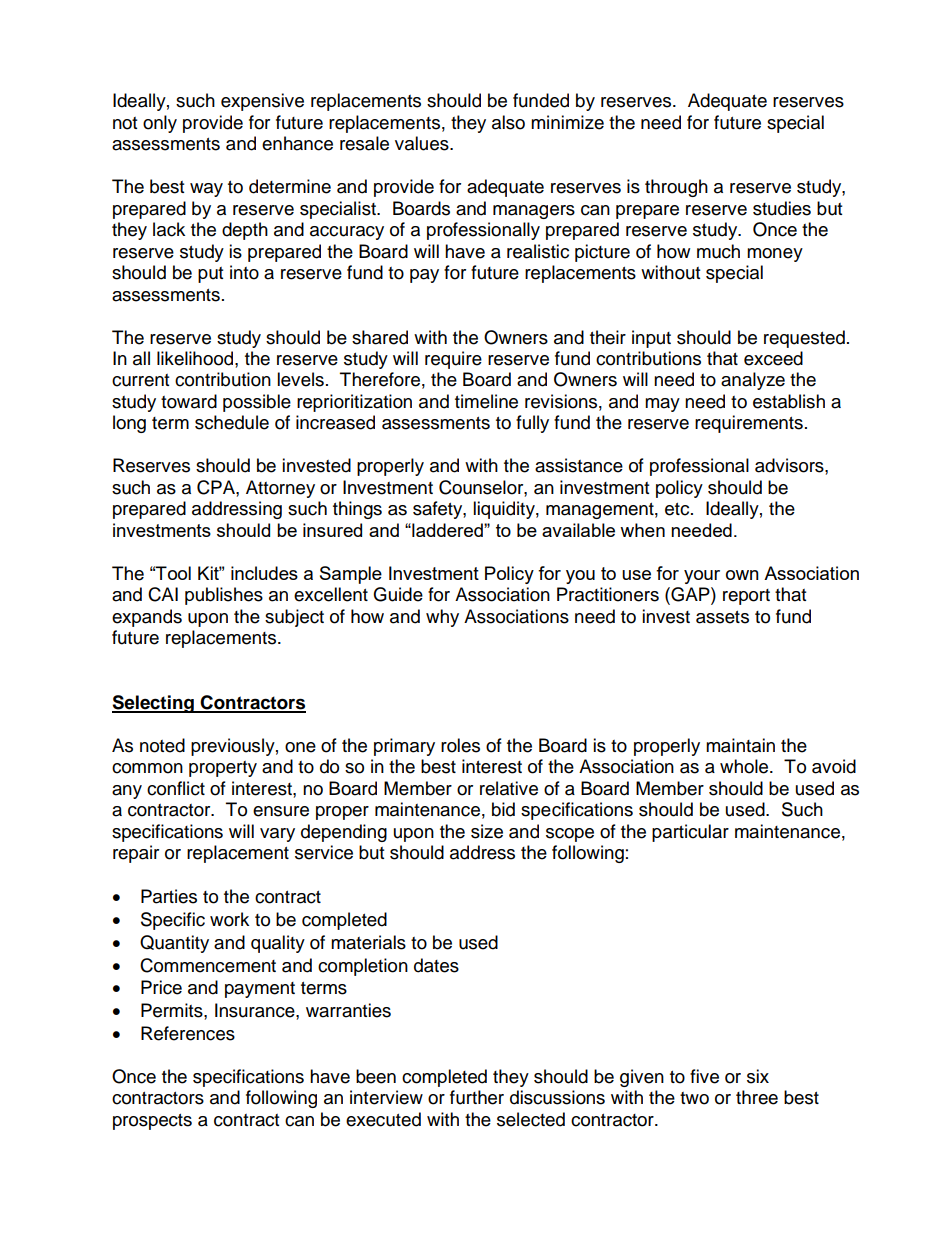 This screenshot has width=952, height=1233. Describe the element at coordinates (224, 596) in the screenshot. I see `publishes` at that location.
